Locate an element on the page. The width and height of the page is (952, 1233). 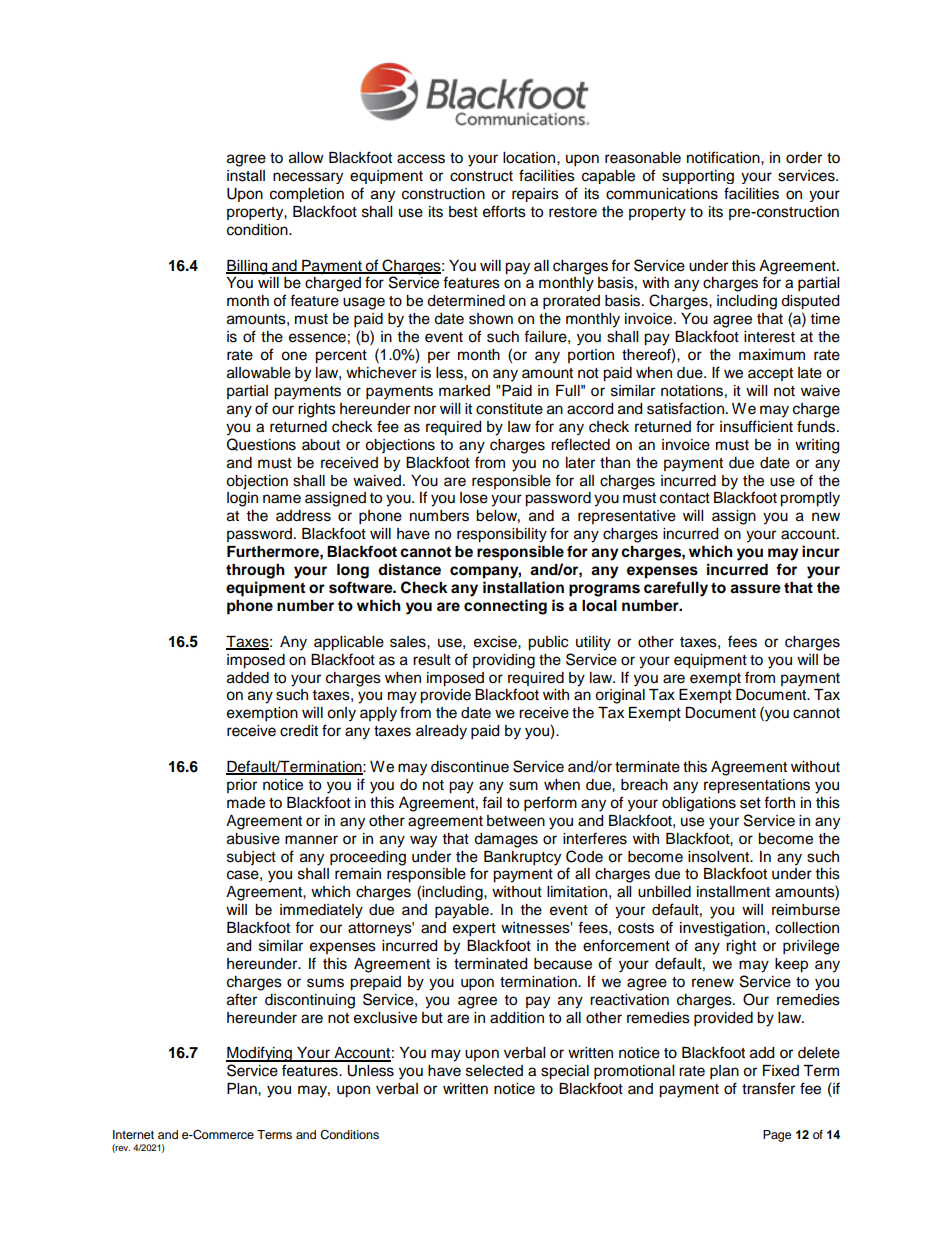
best is located at coordinates (463, 212).
